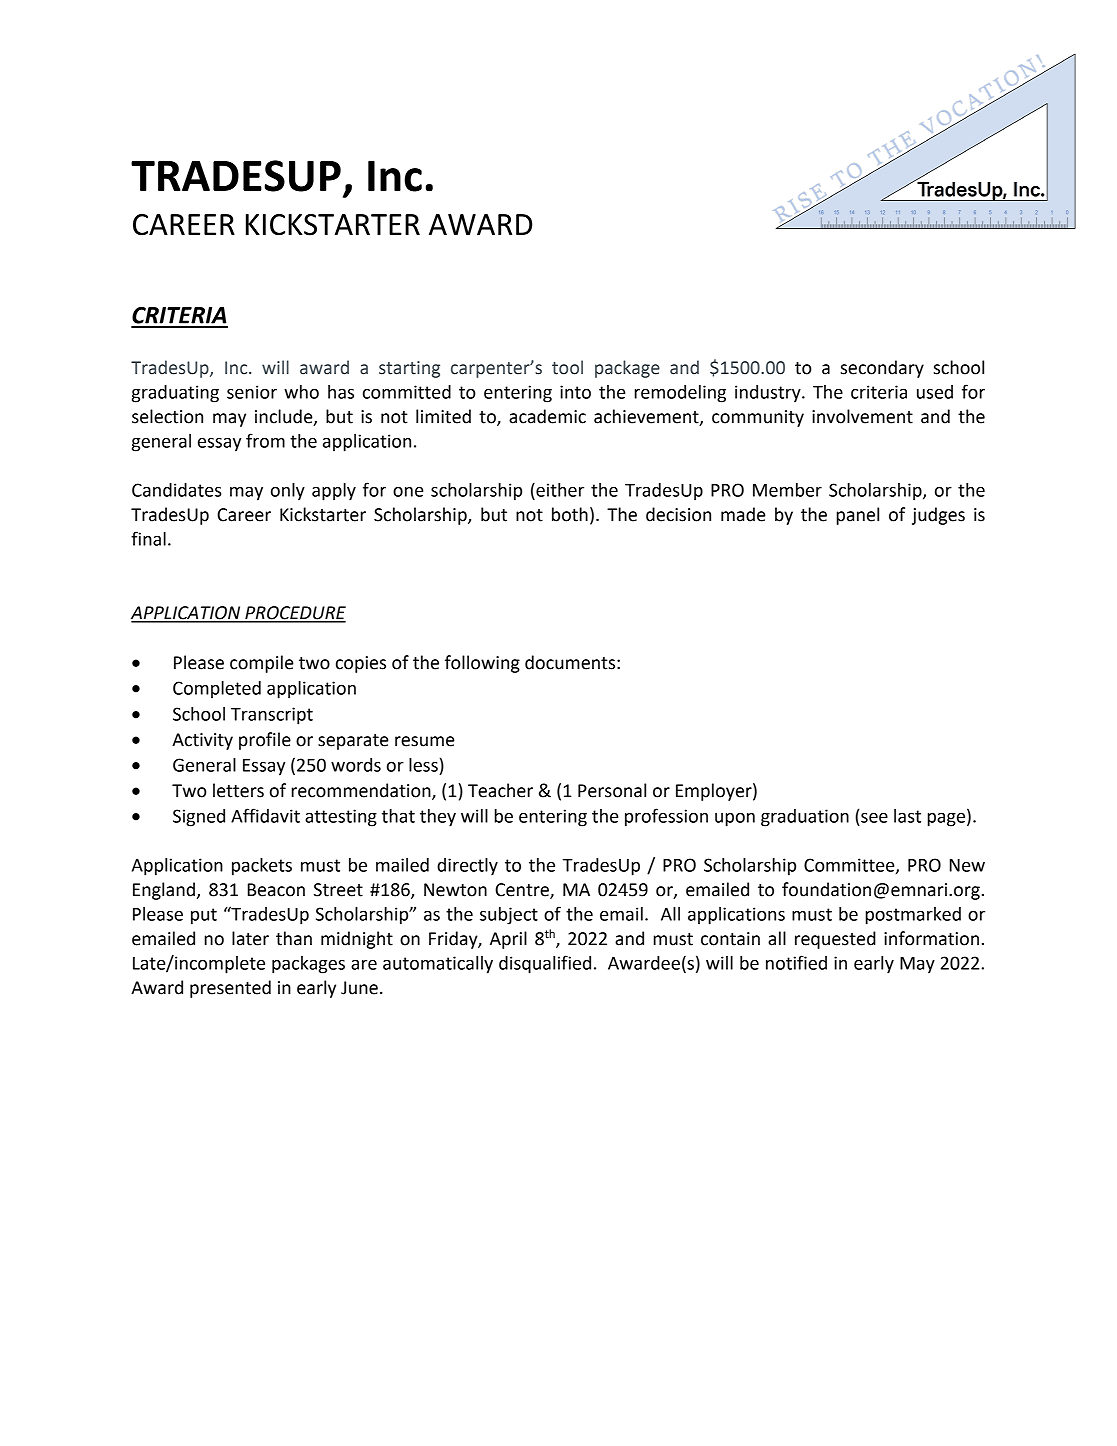  Describe the element at coordinates (874, 817) in the screenshot. I see `see` at that location.
